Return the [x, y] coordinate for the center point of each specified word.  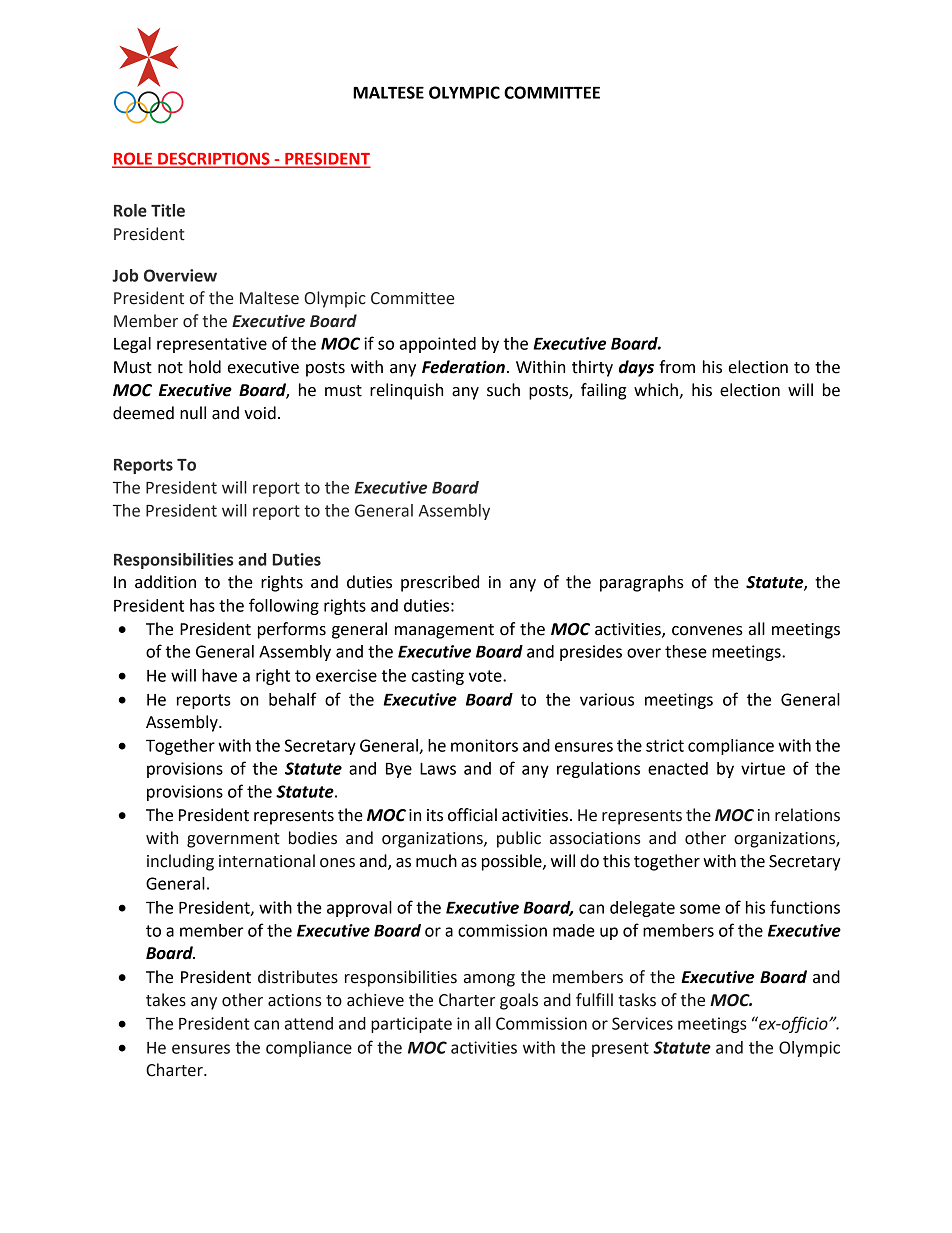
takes [166, 1000]
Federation [463, 367]
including [180, 862]
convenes [707, 631]
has [202, 605]
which [657, 391]
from [677, 367]
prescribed [440, 583]
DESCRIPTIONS [214, 159]
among [489, 980]
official [472, 815]
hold [205, 367]
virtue [763, 768]
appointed [438, 345]
